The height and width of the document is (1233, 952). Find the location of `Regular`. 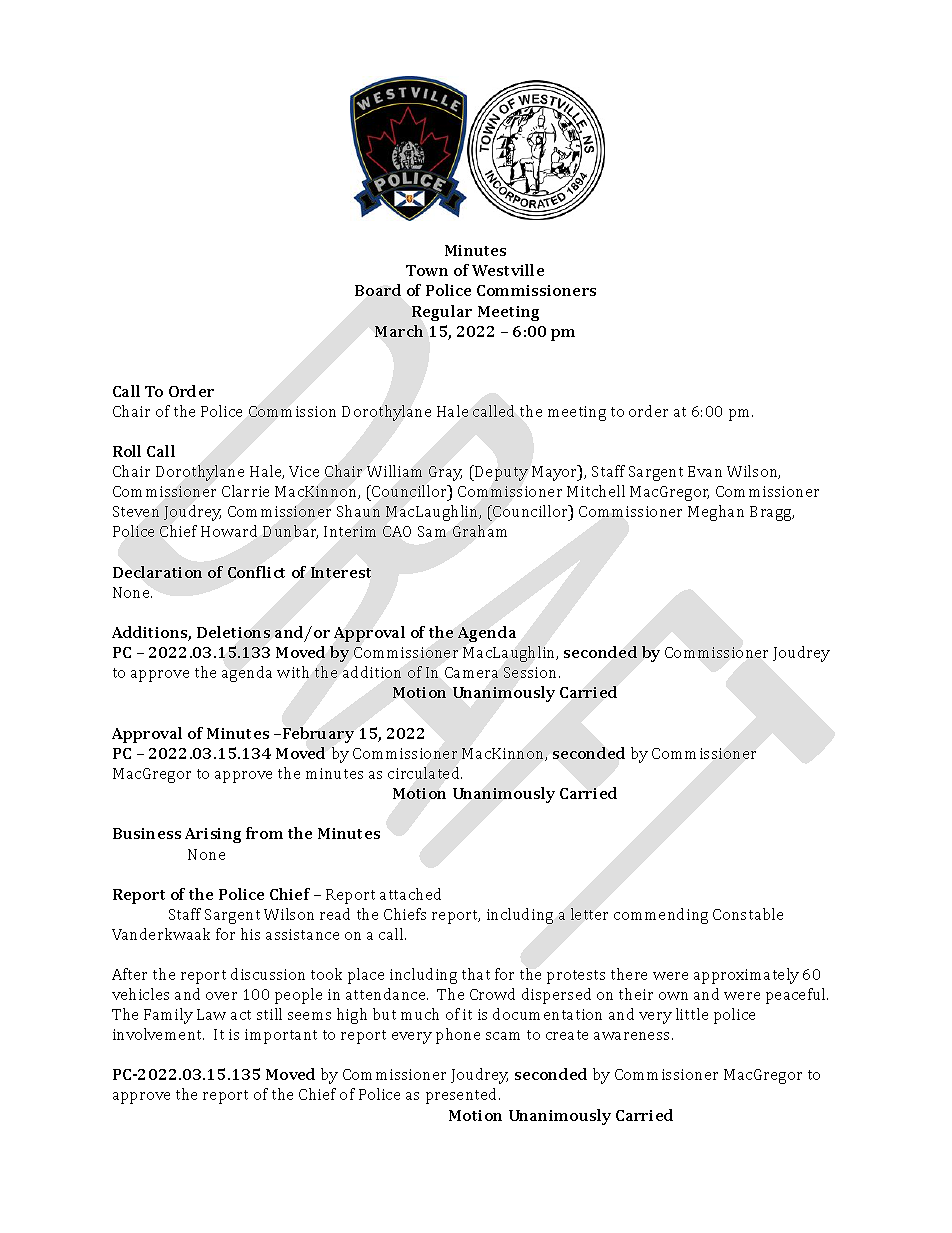

Regular is located at coordinates (442, 313).
